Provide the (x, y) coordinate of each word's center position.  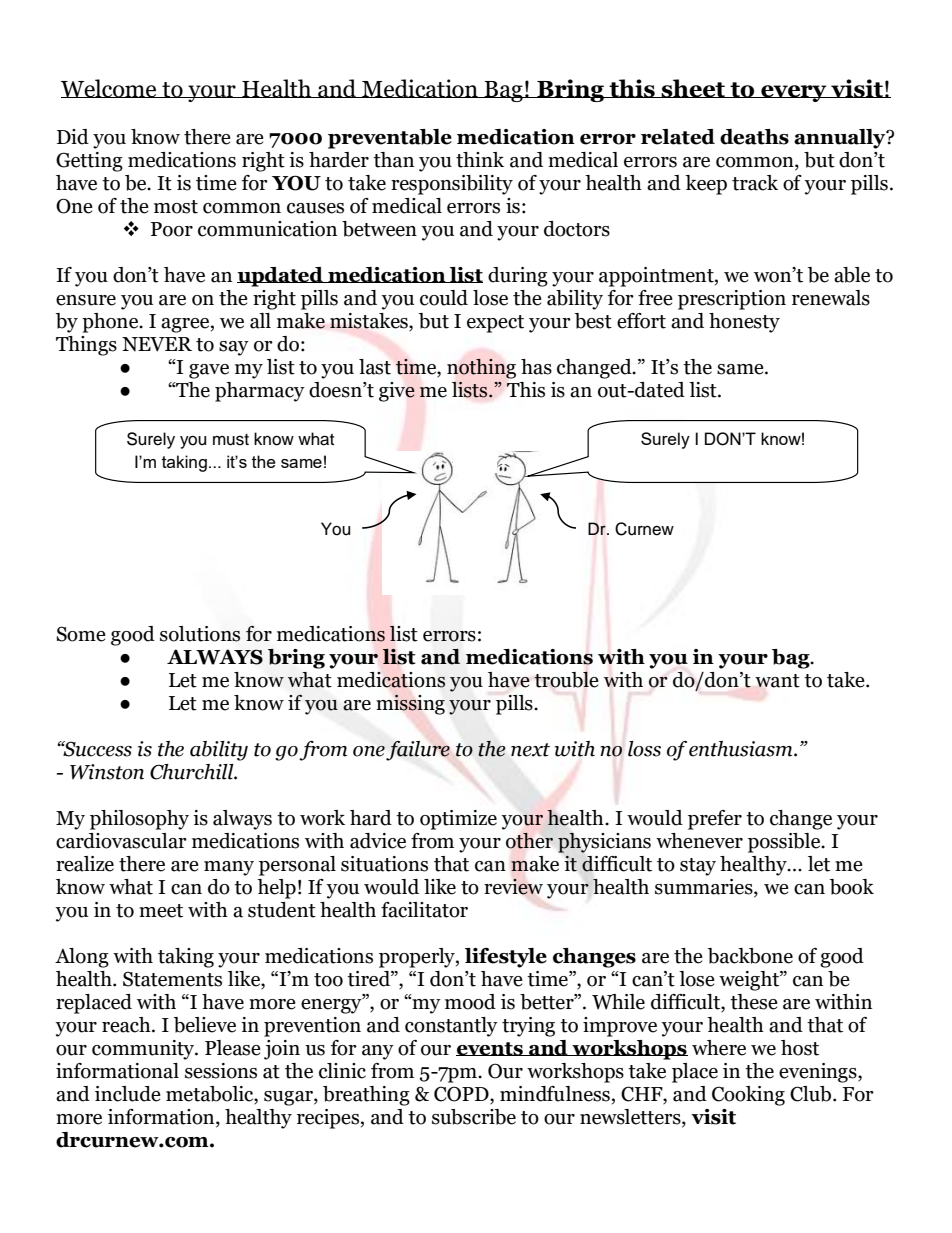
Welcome (110, 88)
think (480, 160)
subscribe (474, 1117)
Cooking (748, 1096)
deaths (754, 137)
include (128, 1094)
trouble (566, 679)
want (777, 681)
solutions (200, 634)
